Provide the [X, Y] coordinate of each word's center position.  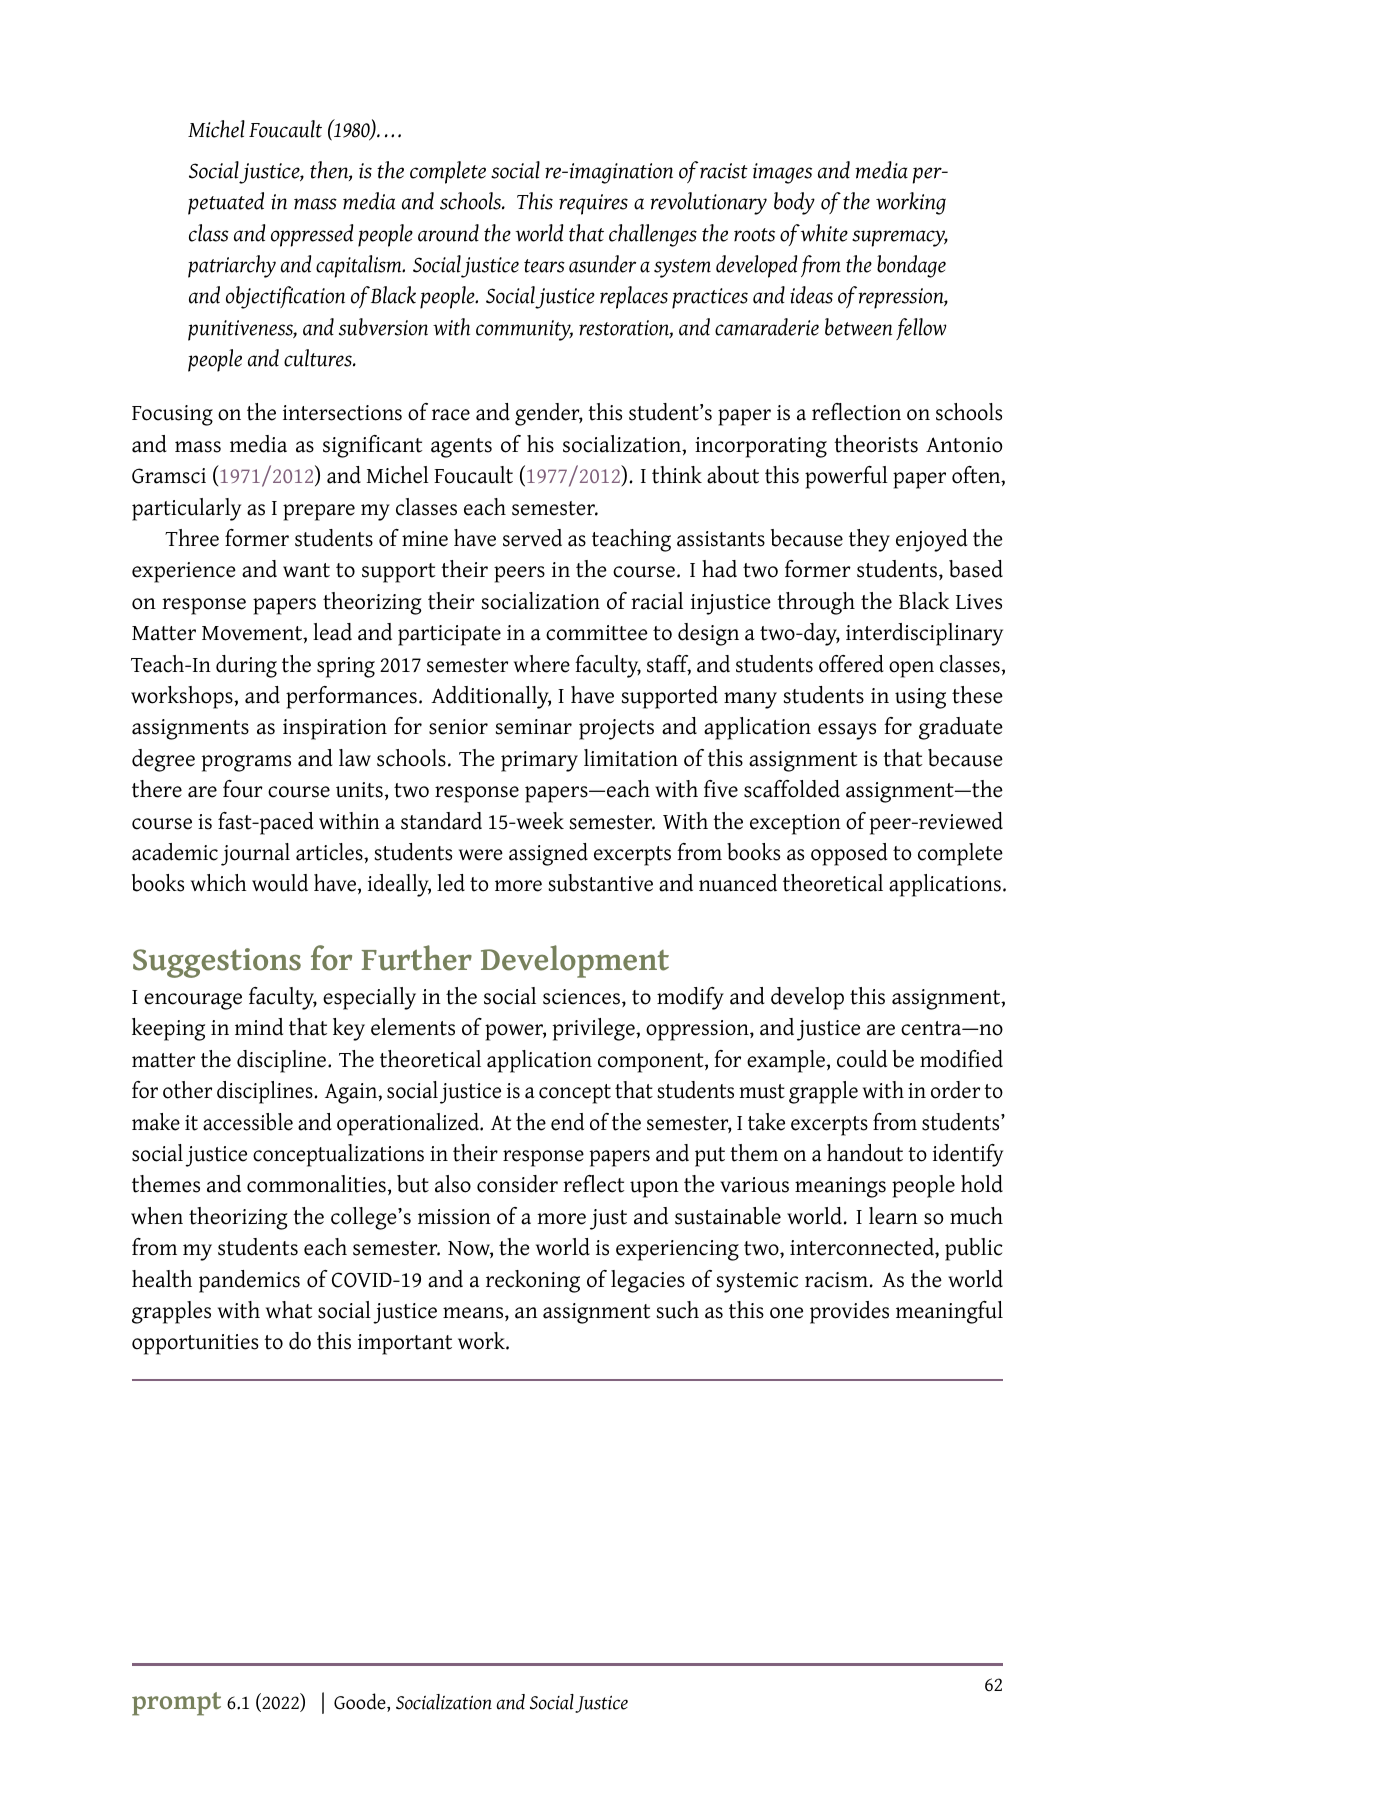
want [306, 570]
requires [593, 204]
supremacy [900, 238]
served [532, 538]
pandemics [249, 1281]
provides [849, 1312]
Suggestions [217, 963]
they [869, 540]
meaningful [949, 1312]
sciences [581, 997]
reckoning [533, 1281]
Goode [361, 1702]
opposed [849, 854]
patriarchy [232, 266]
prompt [176, 1704]
